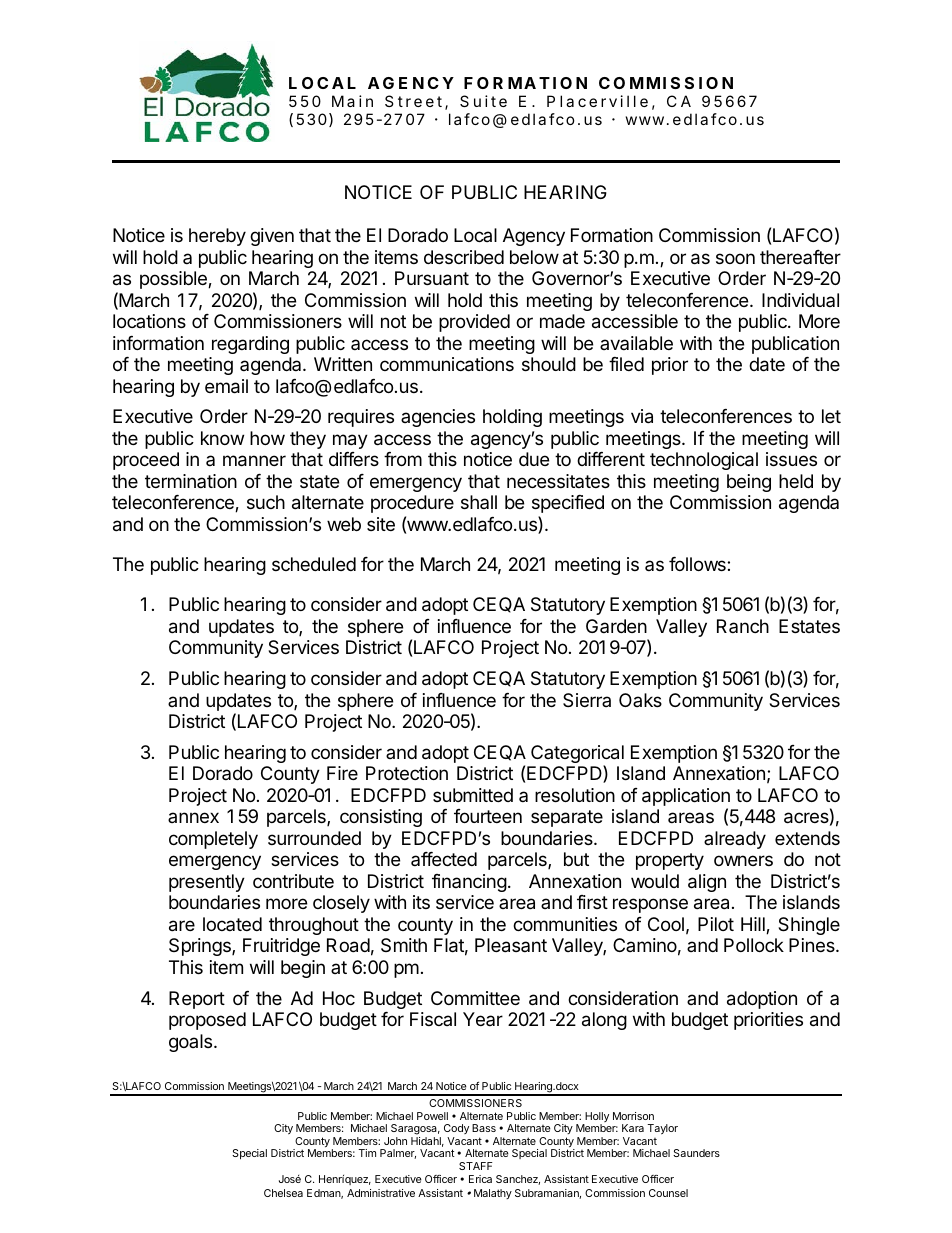  I want to click on being, so click(749, 483).
